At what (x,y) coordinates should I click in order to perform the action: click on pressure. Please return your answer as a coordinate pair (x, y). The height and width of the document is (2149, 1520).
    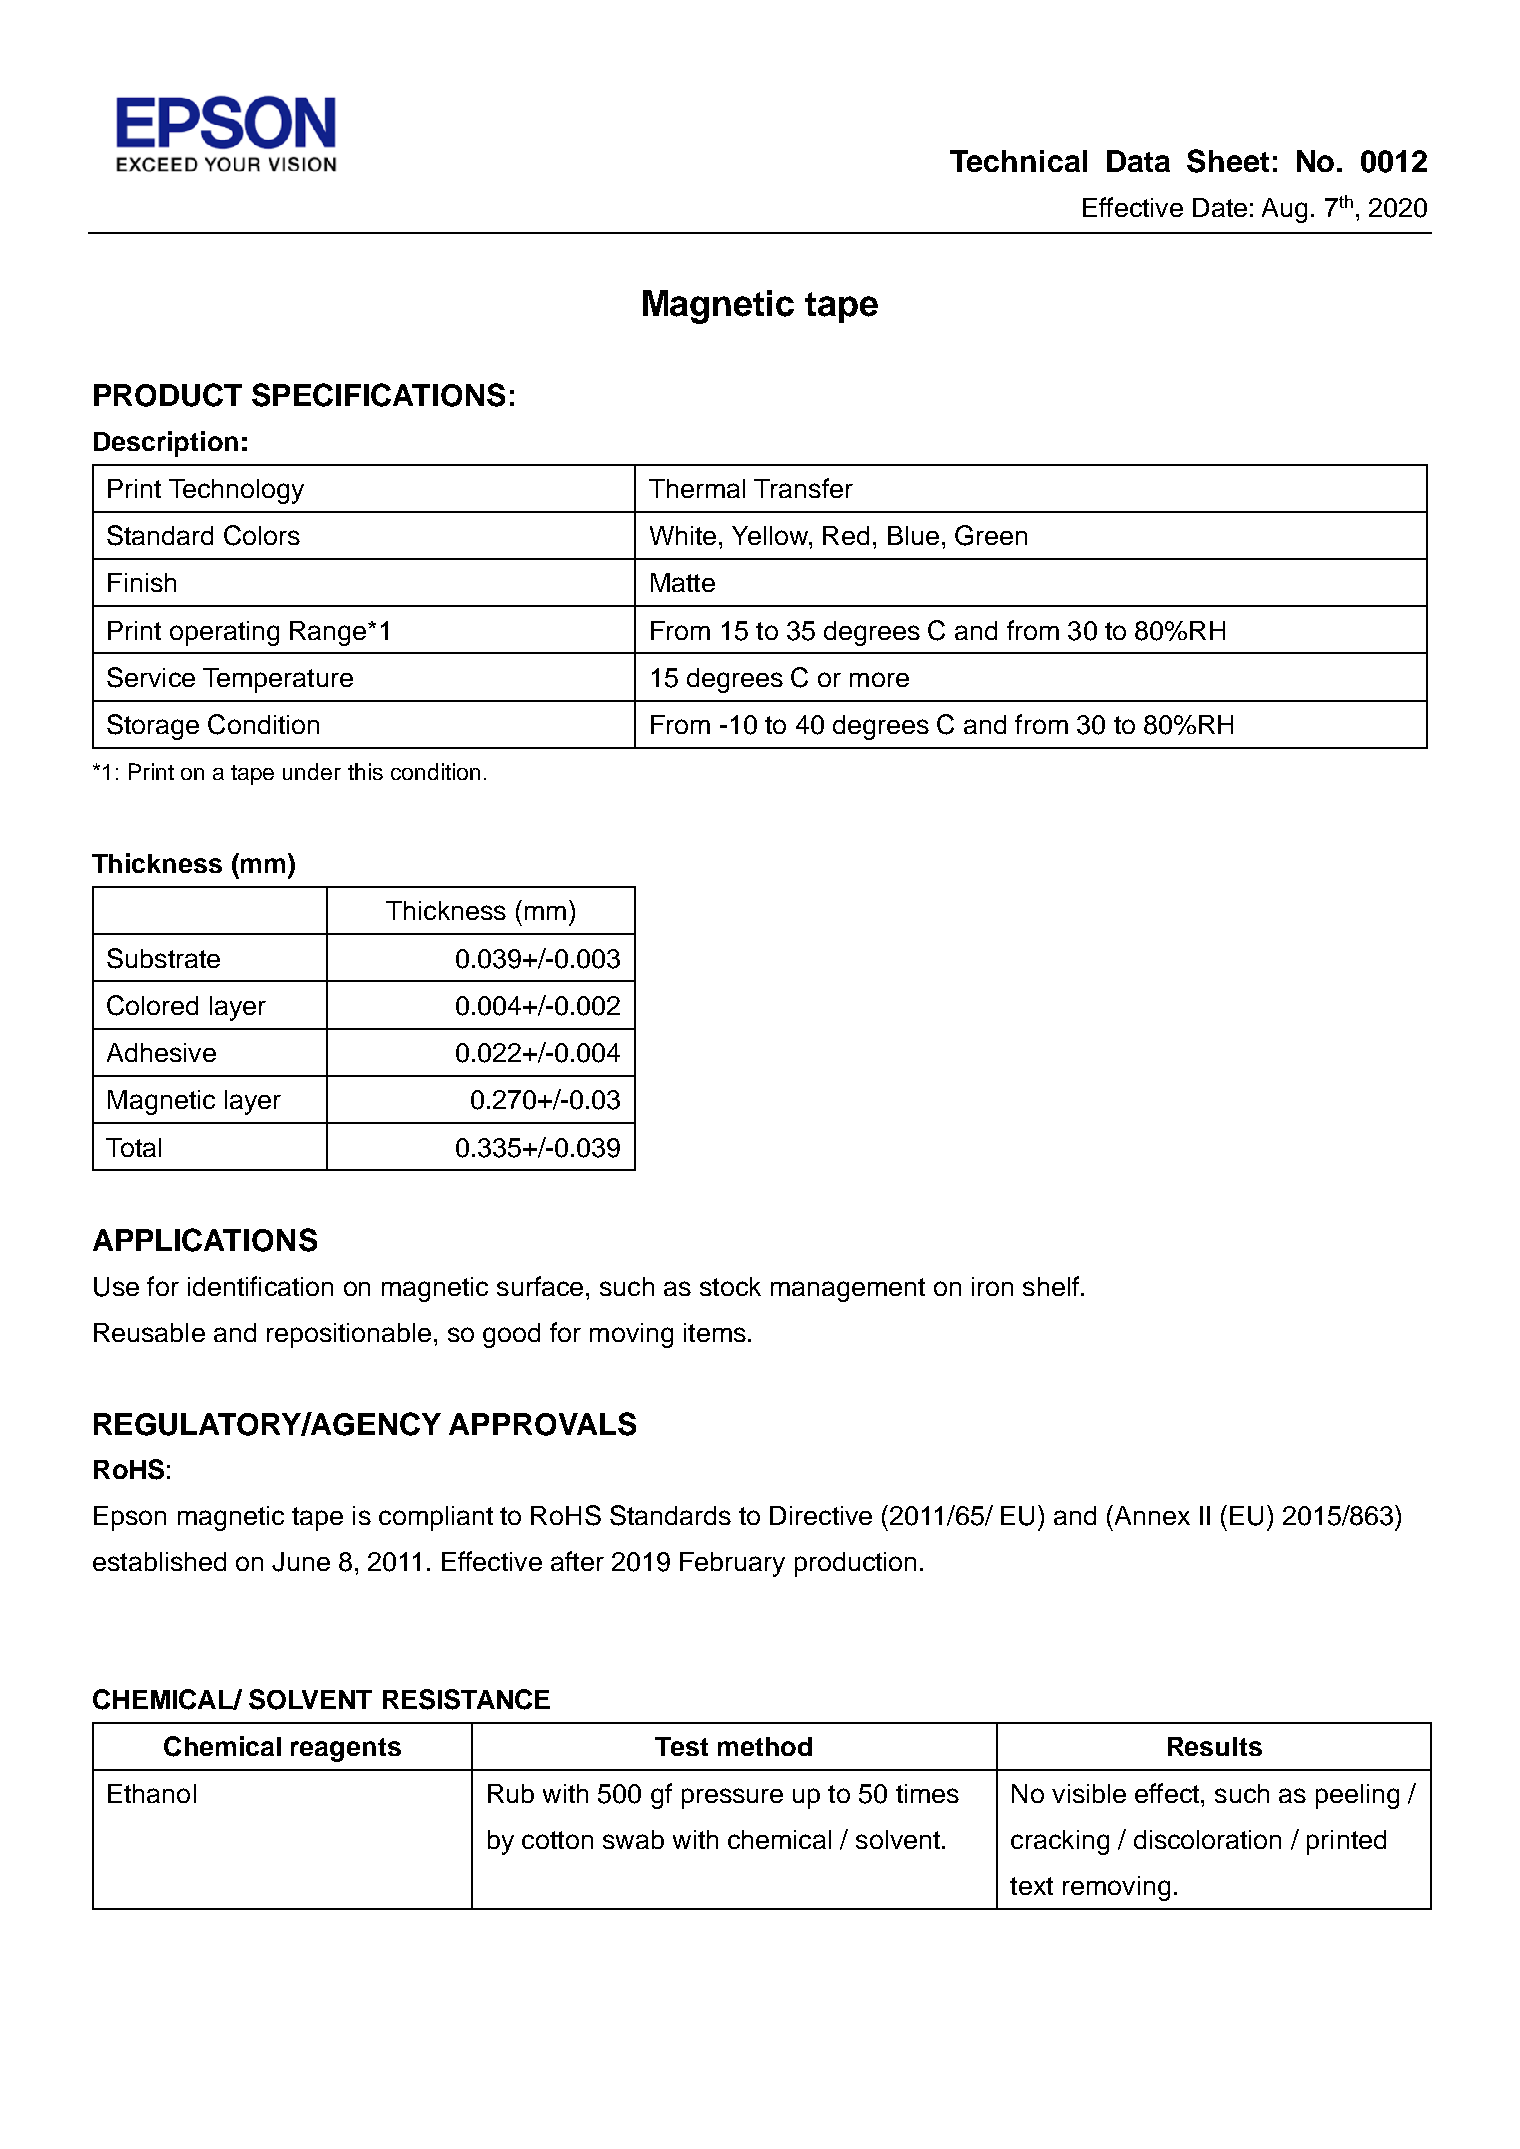
    Looking at the image, I should click on (732, 1798).
